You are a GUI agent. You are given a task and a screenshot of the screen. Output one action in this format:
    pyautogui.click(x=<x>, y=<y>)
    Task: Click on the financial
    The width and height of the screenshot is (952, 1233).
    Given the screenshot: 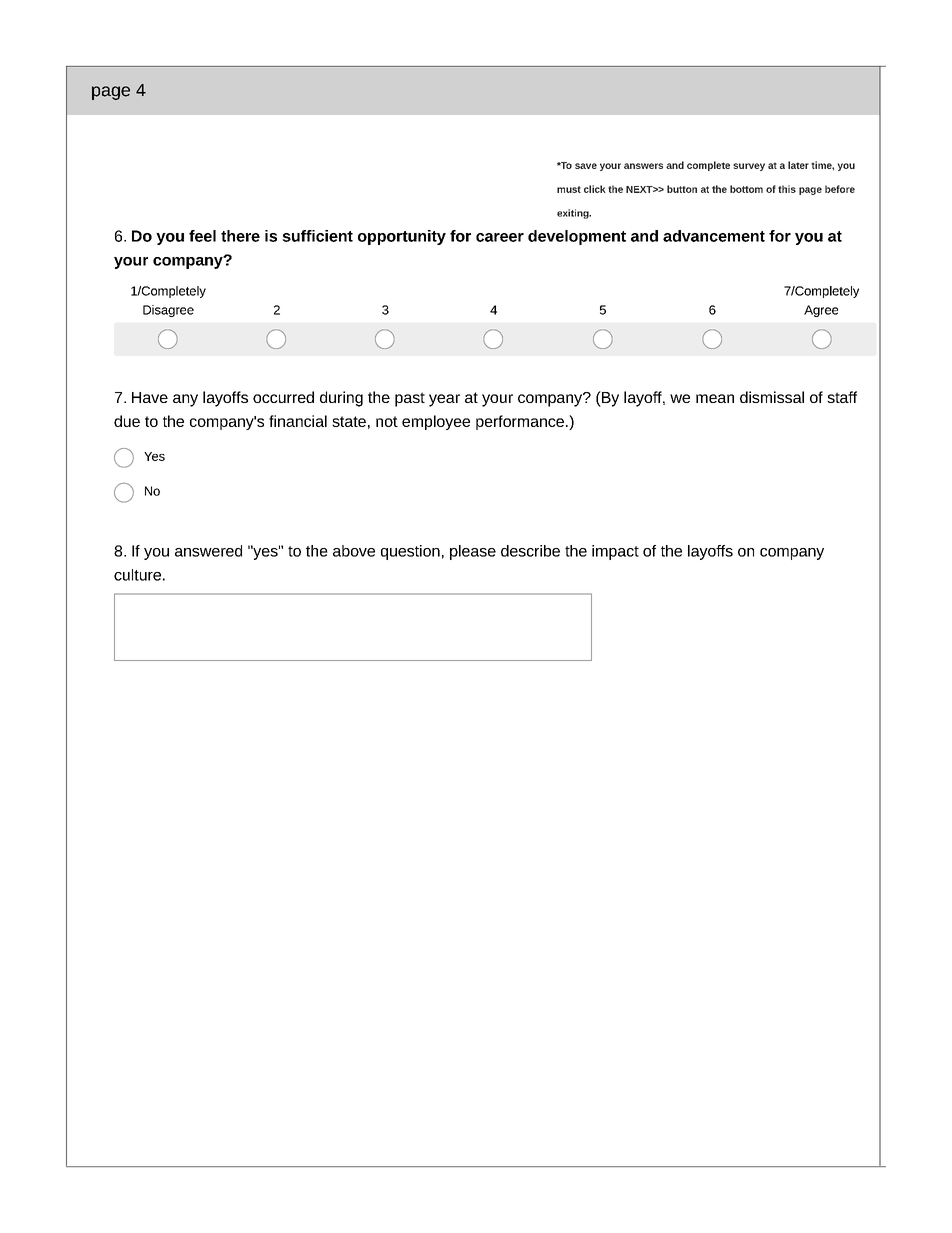 What is the action you would take?
    pyautogui.click(x=298, y=421)
